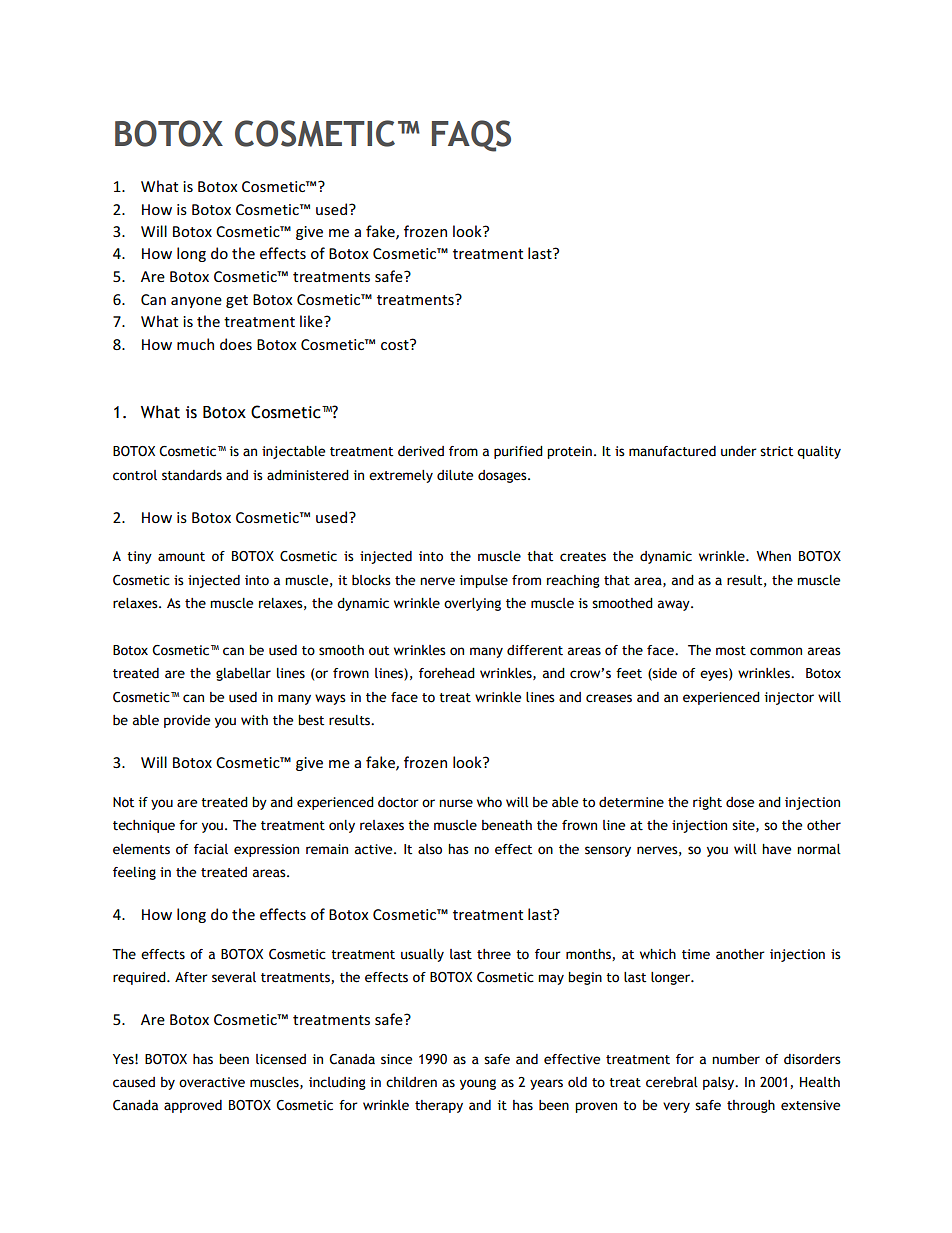 This screenshot has width=952, height=1233. What do you see at coordinates (193, 1106) in the screenshot?
I see `approved` at bounding box center [193, 1106].
